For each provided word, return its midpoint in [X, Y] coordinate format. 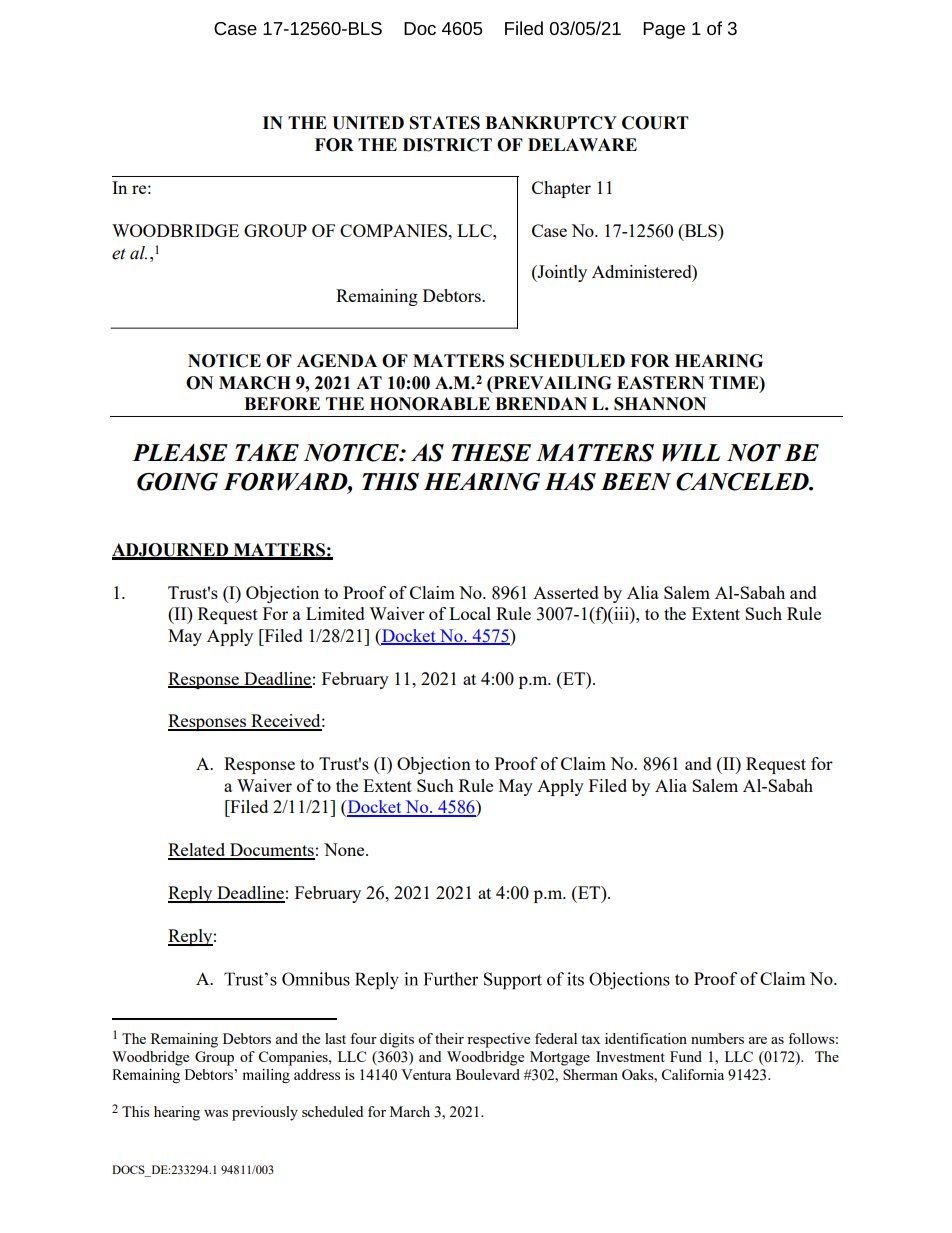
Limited [335, 613]
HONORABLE [430, 404]
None [345, 849]
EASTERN [660, 383]
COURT [655, 123]
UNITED [368, 123]
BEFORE [282, 404]
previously [265, 1113]
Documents [271, 851]
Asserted [566, 592]
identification [646, 1038]
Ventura [426, 1074]
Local [470, 613]
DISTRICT [447, 145]
